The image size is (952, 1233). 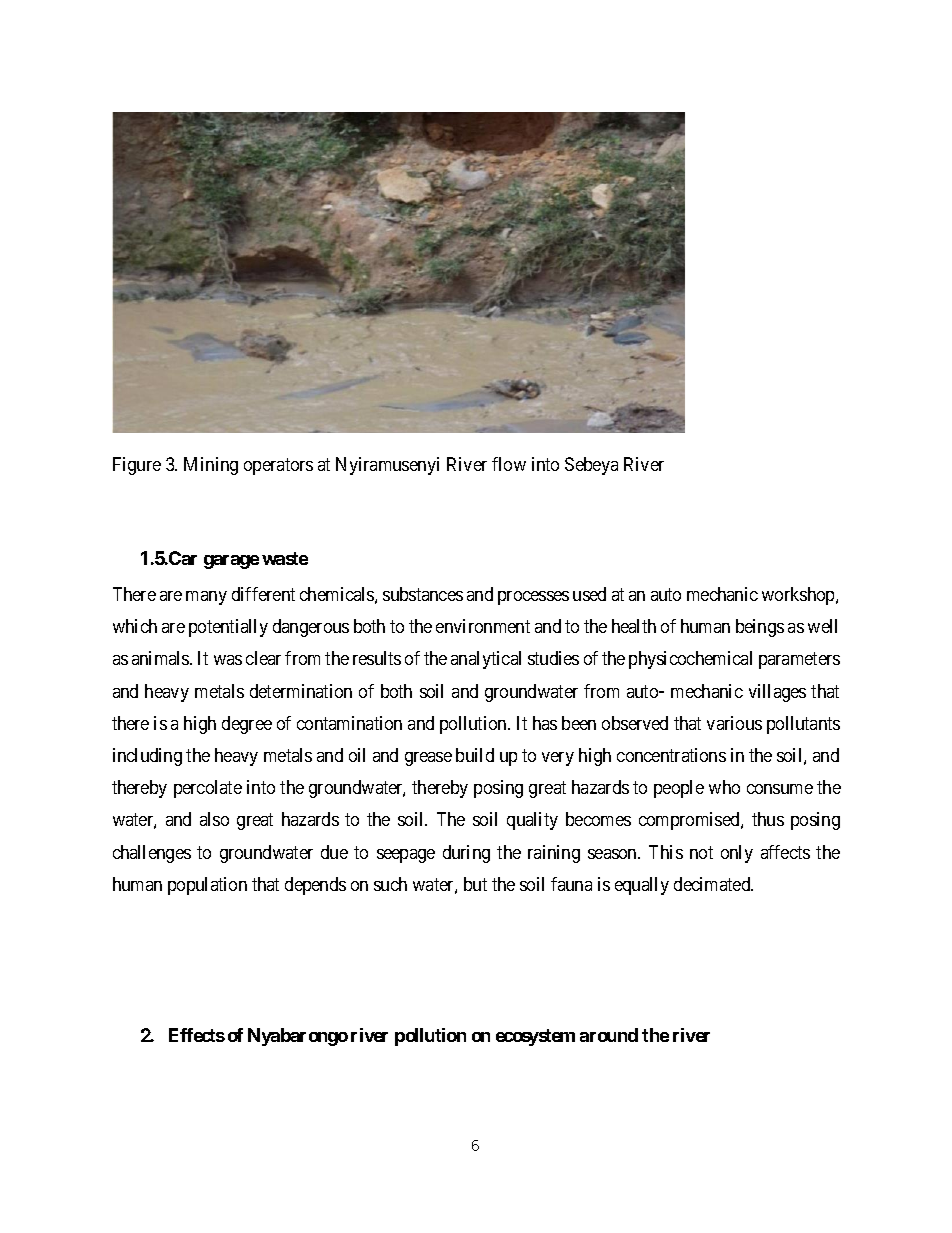 I want to click on flow, so click(x=509, y=464).
